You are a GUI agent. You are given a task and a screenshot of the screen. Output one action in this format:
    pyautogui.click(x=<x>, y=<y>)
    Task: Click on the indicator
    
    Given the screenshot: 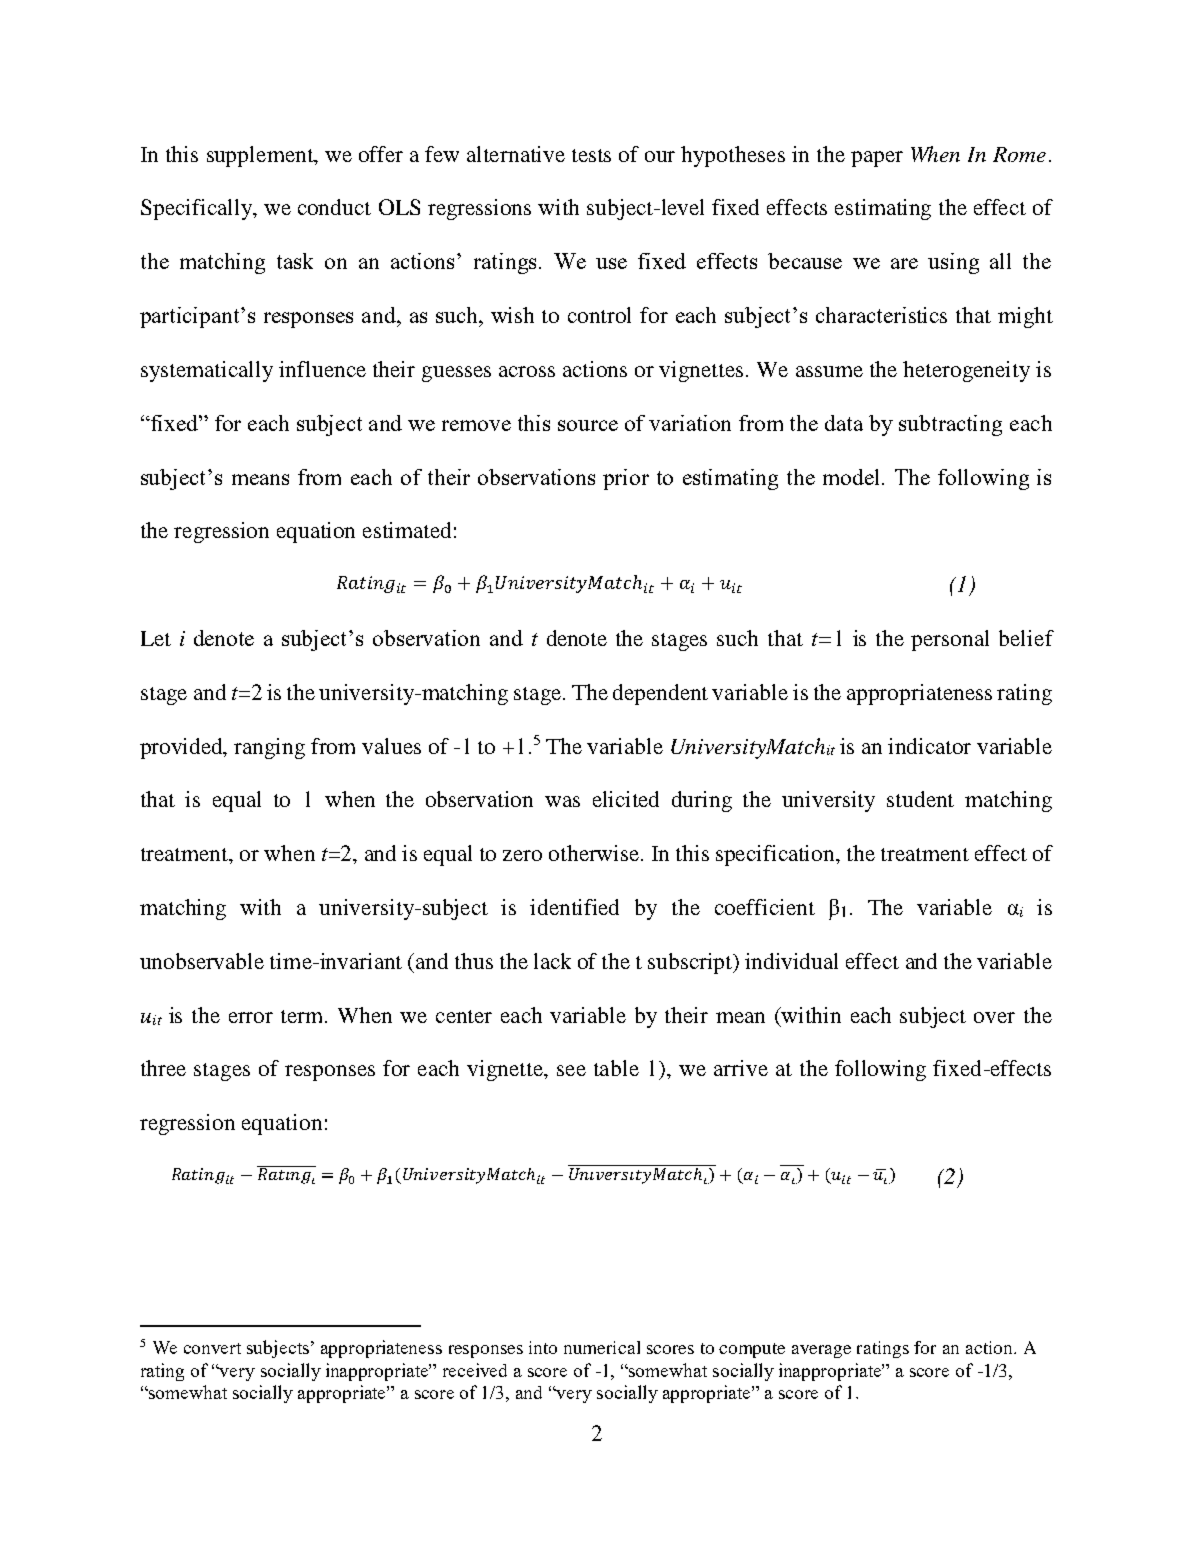 What is the action you would take?
    pyautogui.click(x=929, y=746)
